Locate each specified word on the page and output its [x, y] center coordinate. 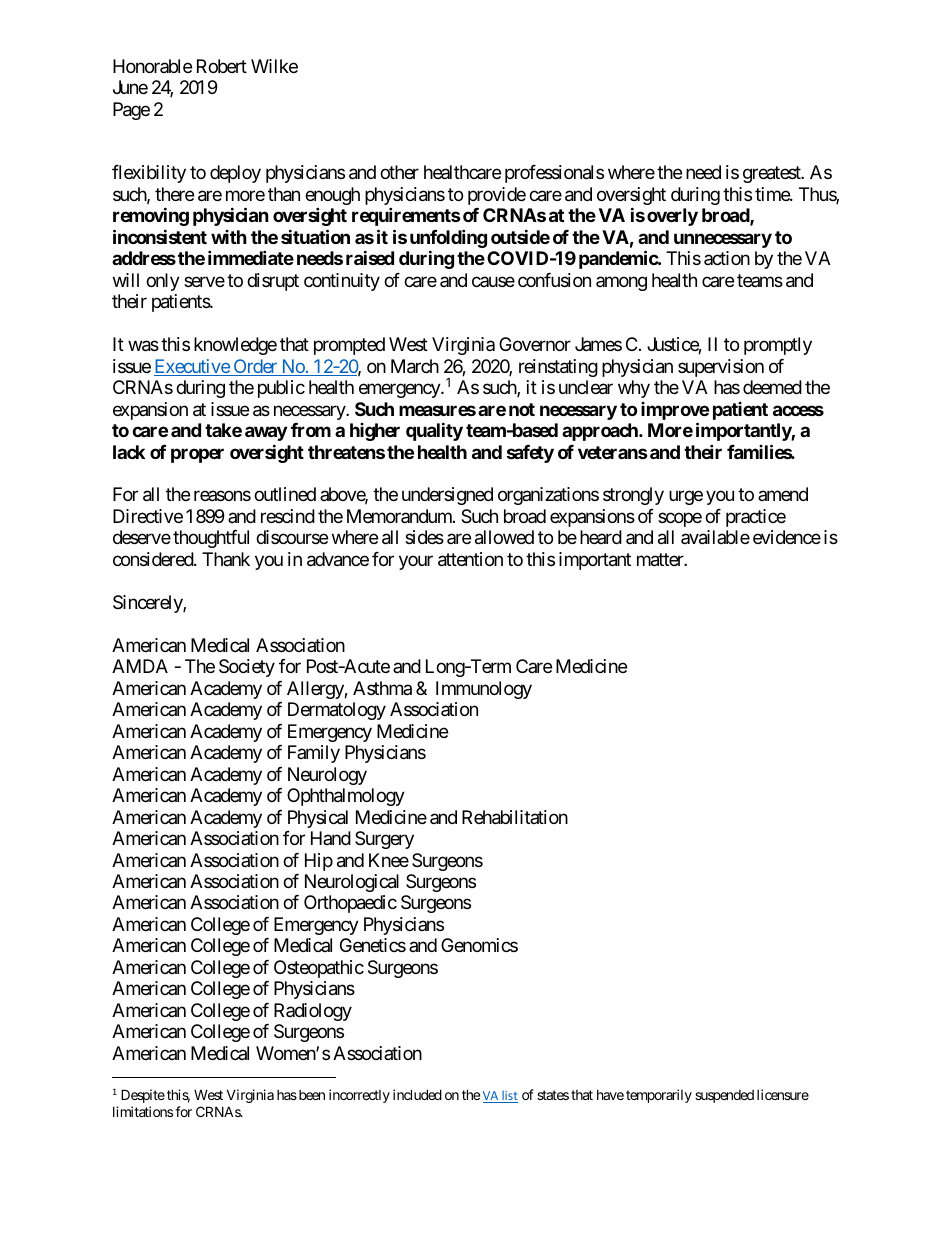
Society [247, 668]
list [509, 1096]
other [399, 172]
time [773, 194]
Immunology [484, 690]
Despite [143, 1096]
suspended [724, 1096]
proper [197, 455]
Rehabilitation [515, 817]
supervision [721, 368]
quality [434, 431]
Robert [222, 66]
